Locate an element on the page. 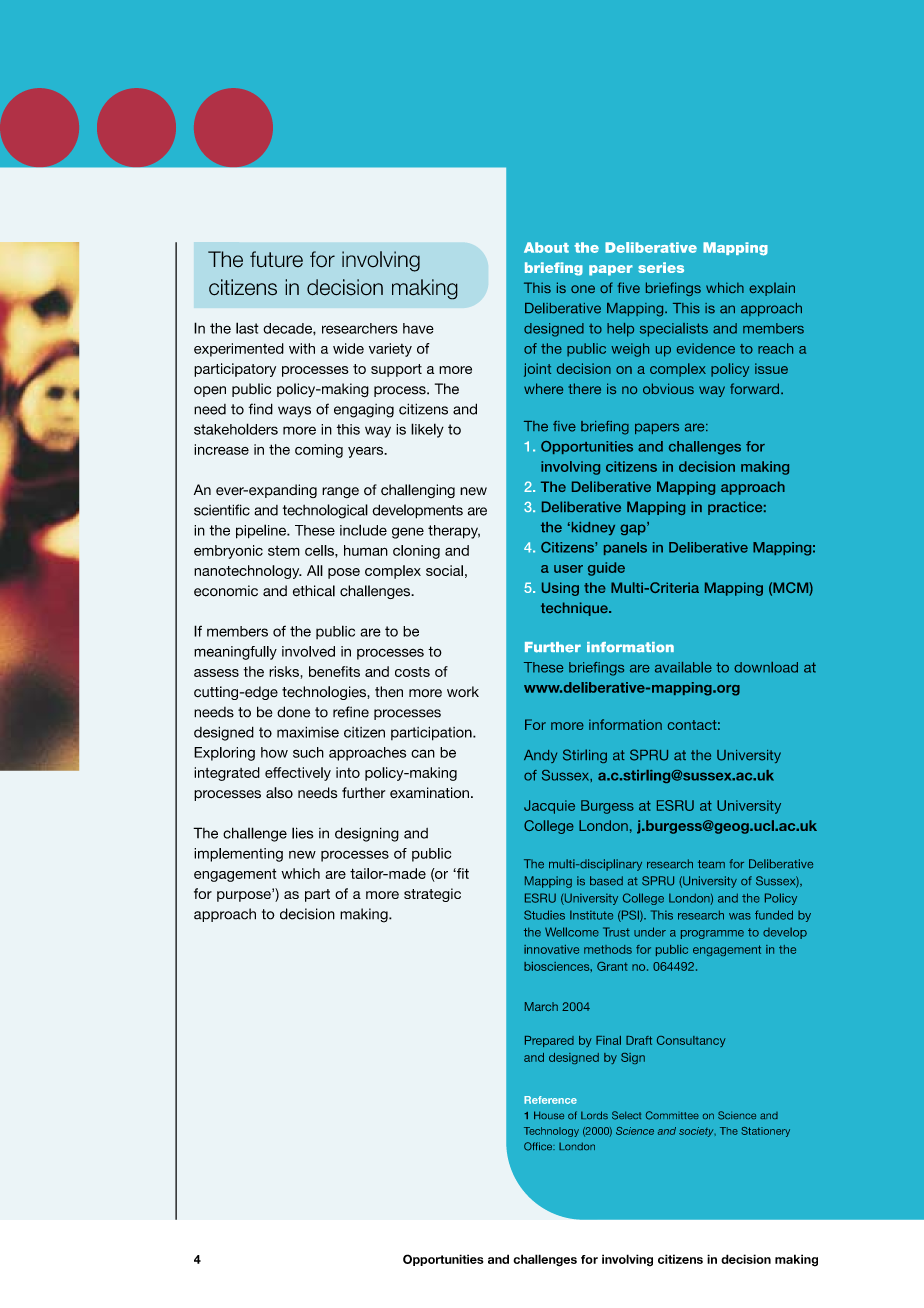 The height and width of the document is (1308, 924). series is located at coordinates (661, 267).
